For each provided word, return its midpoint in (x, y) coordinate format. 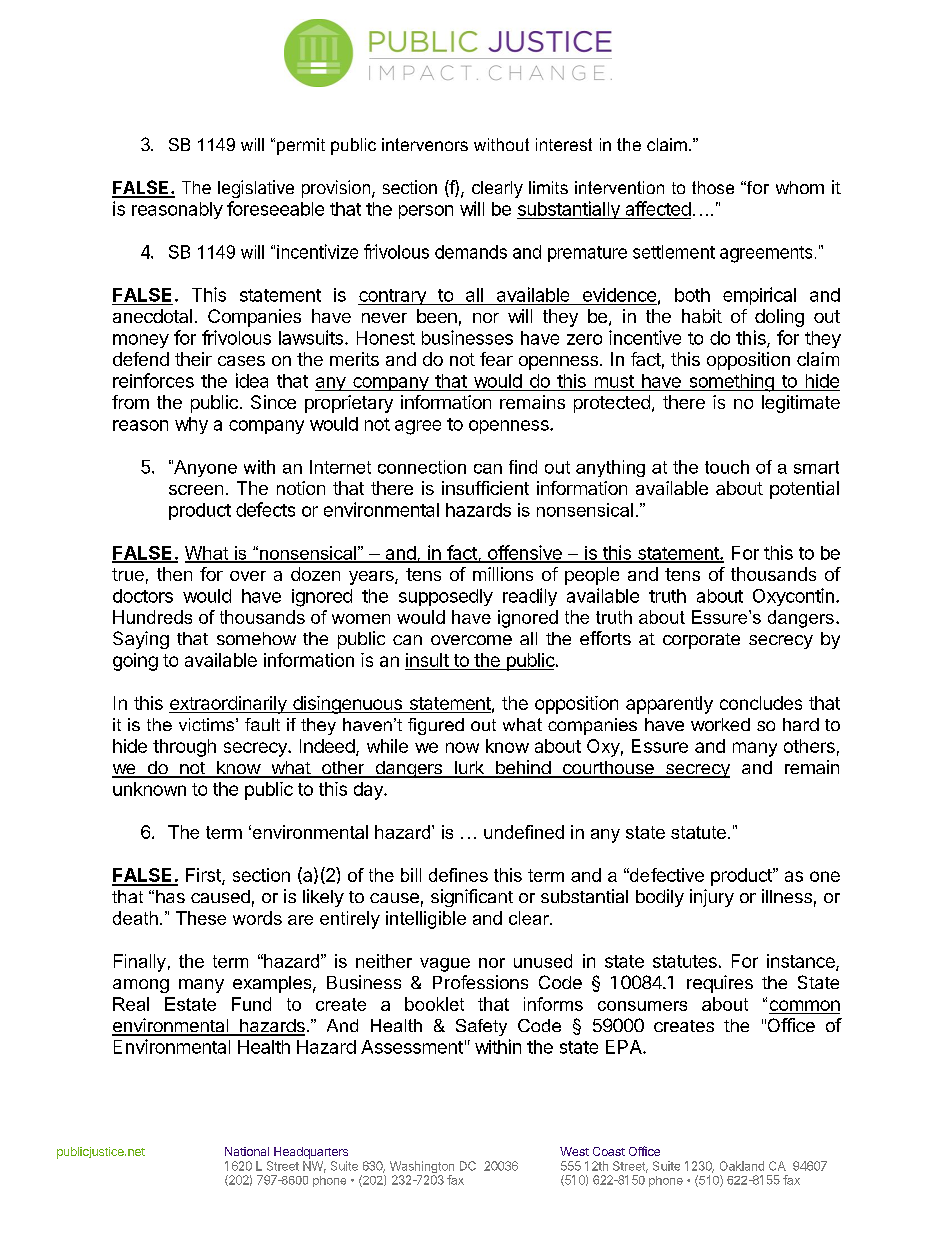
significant (472, 898)
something (731, 383)
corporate (701, 641)
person (426, 212)
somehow (256, 638)
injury (712, 898)
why (191, 425)
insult (428, 661)
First (204, 876)
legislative (256, 189)
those (713, 187)
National (247, 1151)
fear (496, 359)
